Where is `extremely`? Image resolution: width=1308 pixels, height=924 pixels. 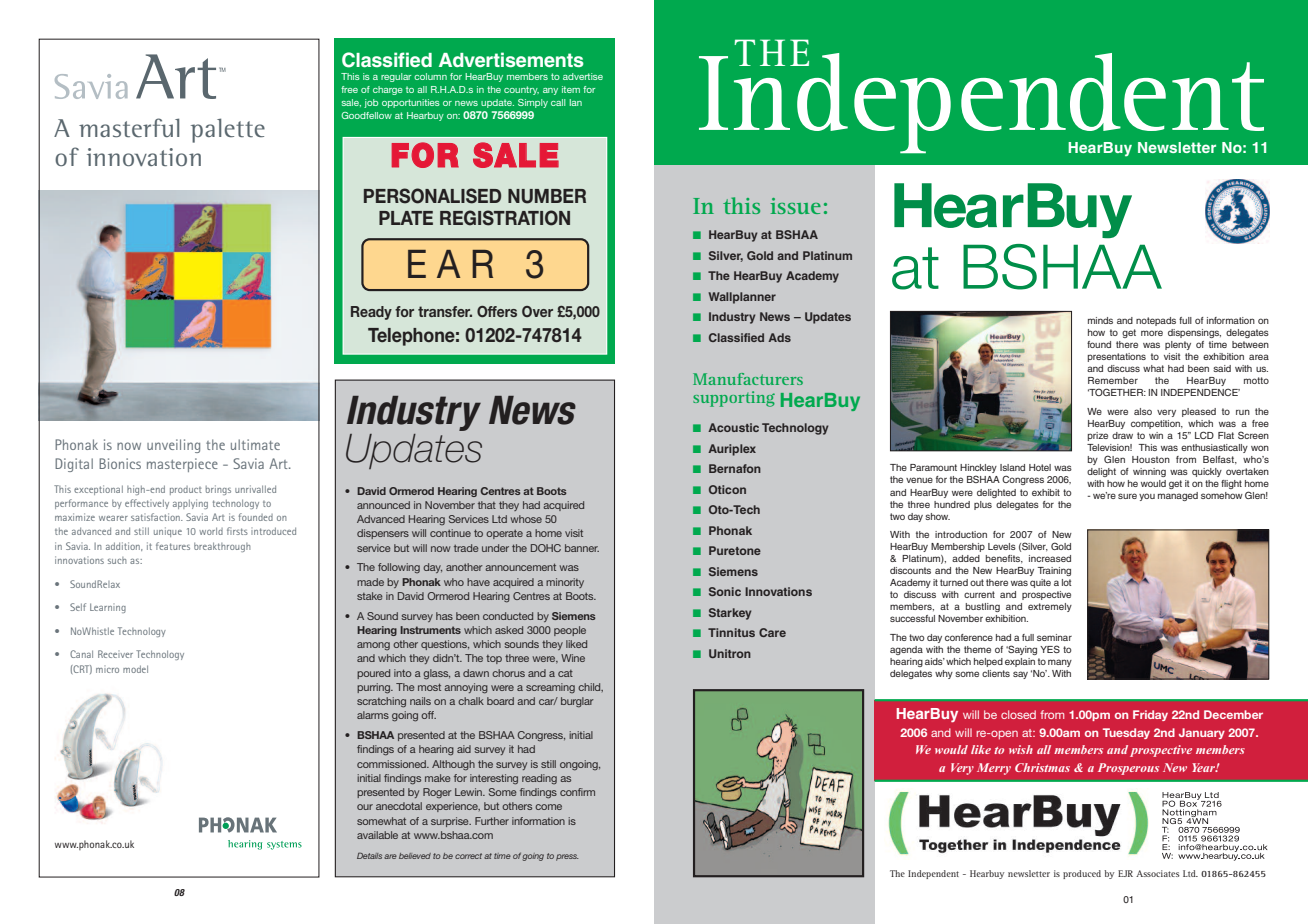
extremely is located at coordinates (1050, 607).
